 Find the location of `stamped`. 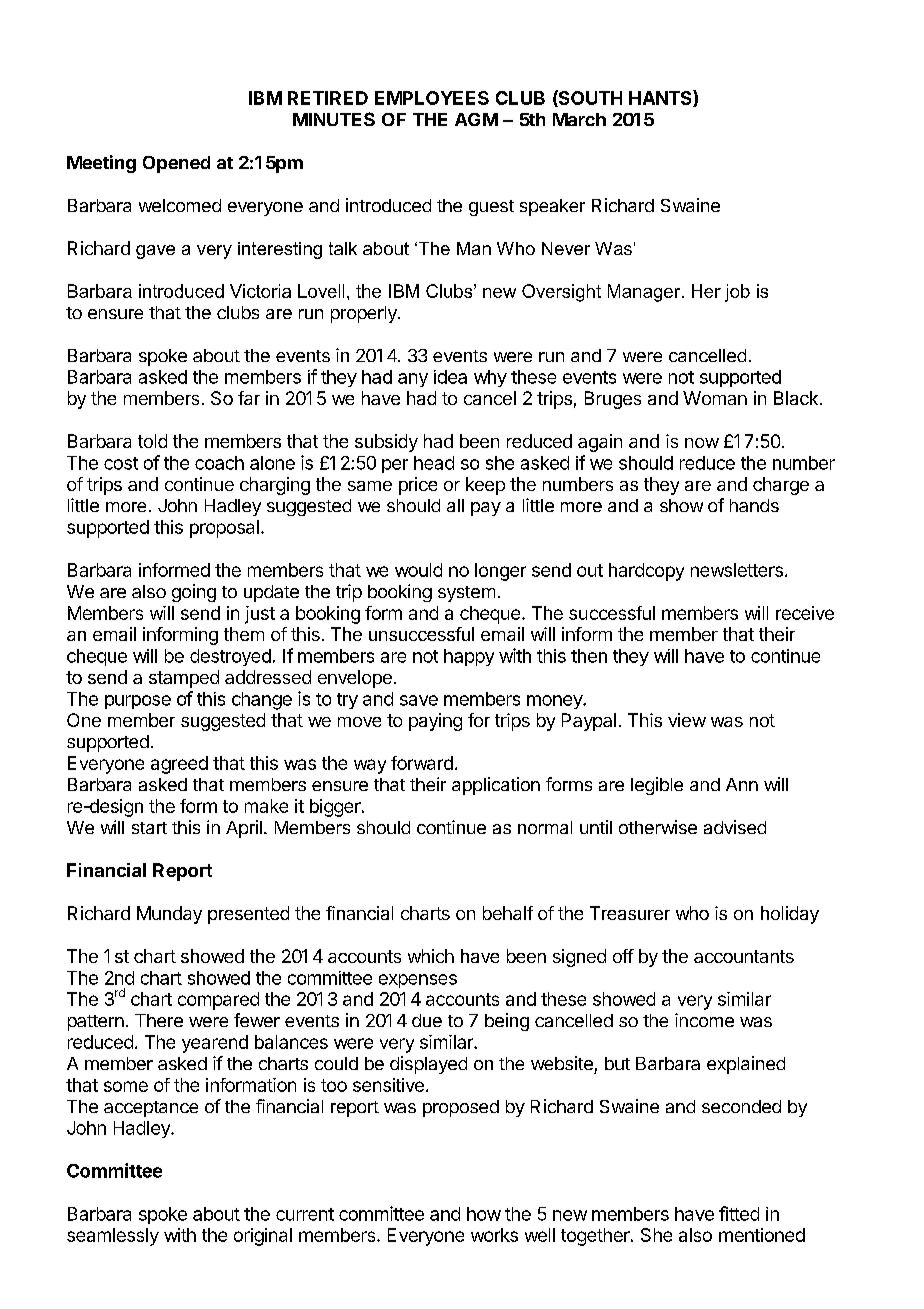

stamped is located at coordinates (184, 679).
